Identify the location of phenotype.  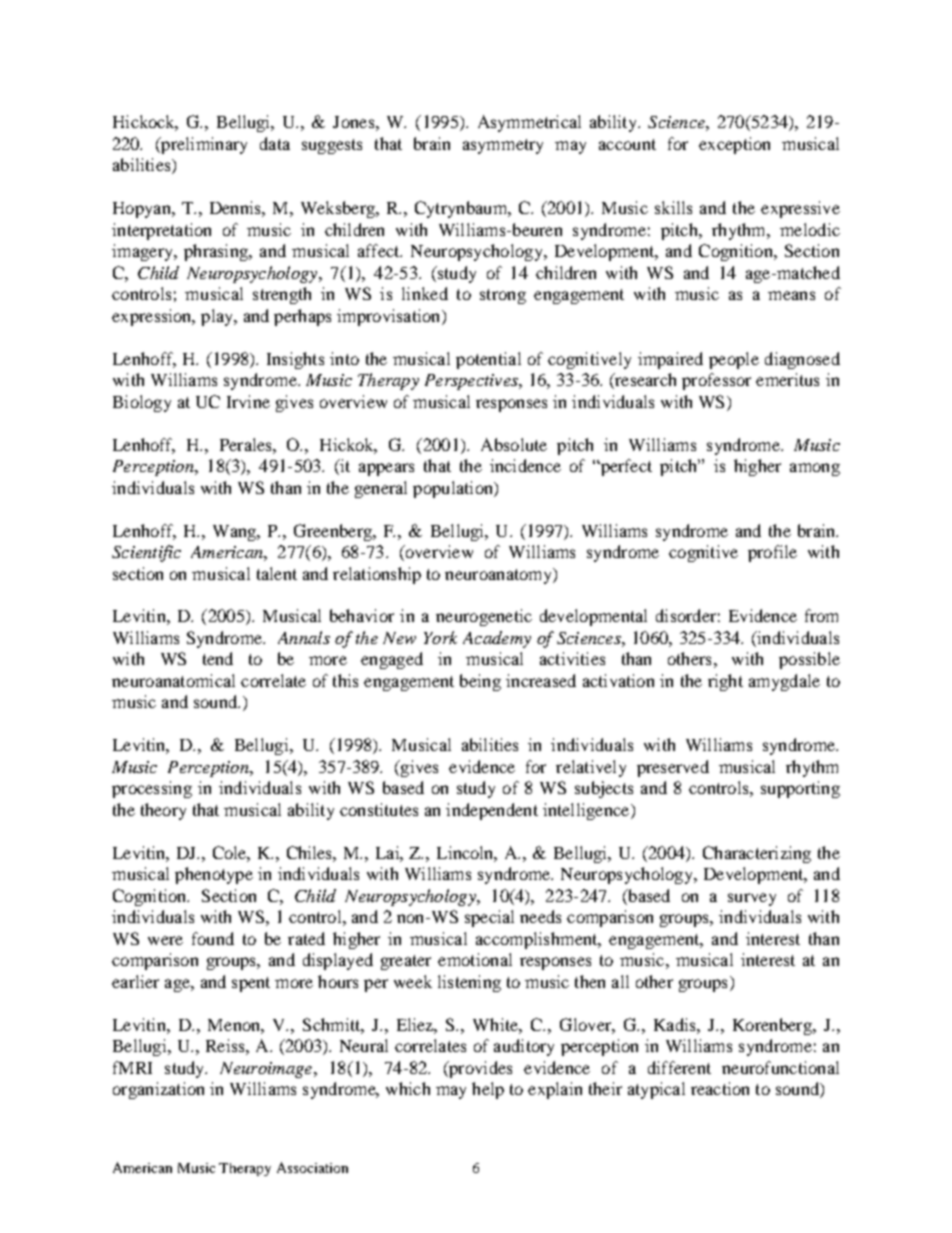
(214, 875).
